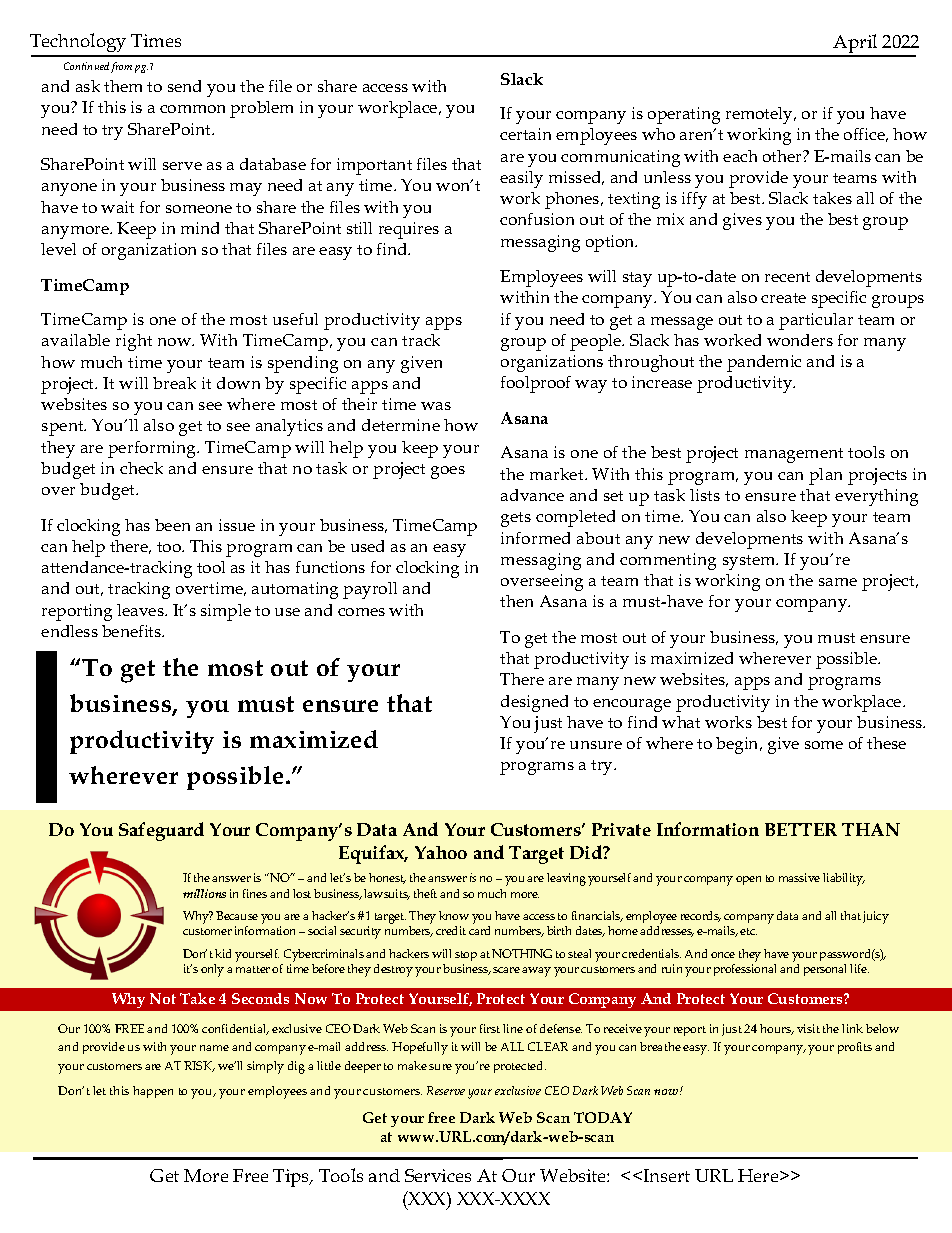  I want to click on Services, so click(438, 1175).
